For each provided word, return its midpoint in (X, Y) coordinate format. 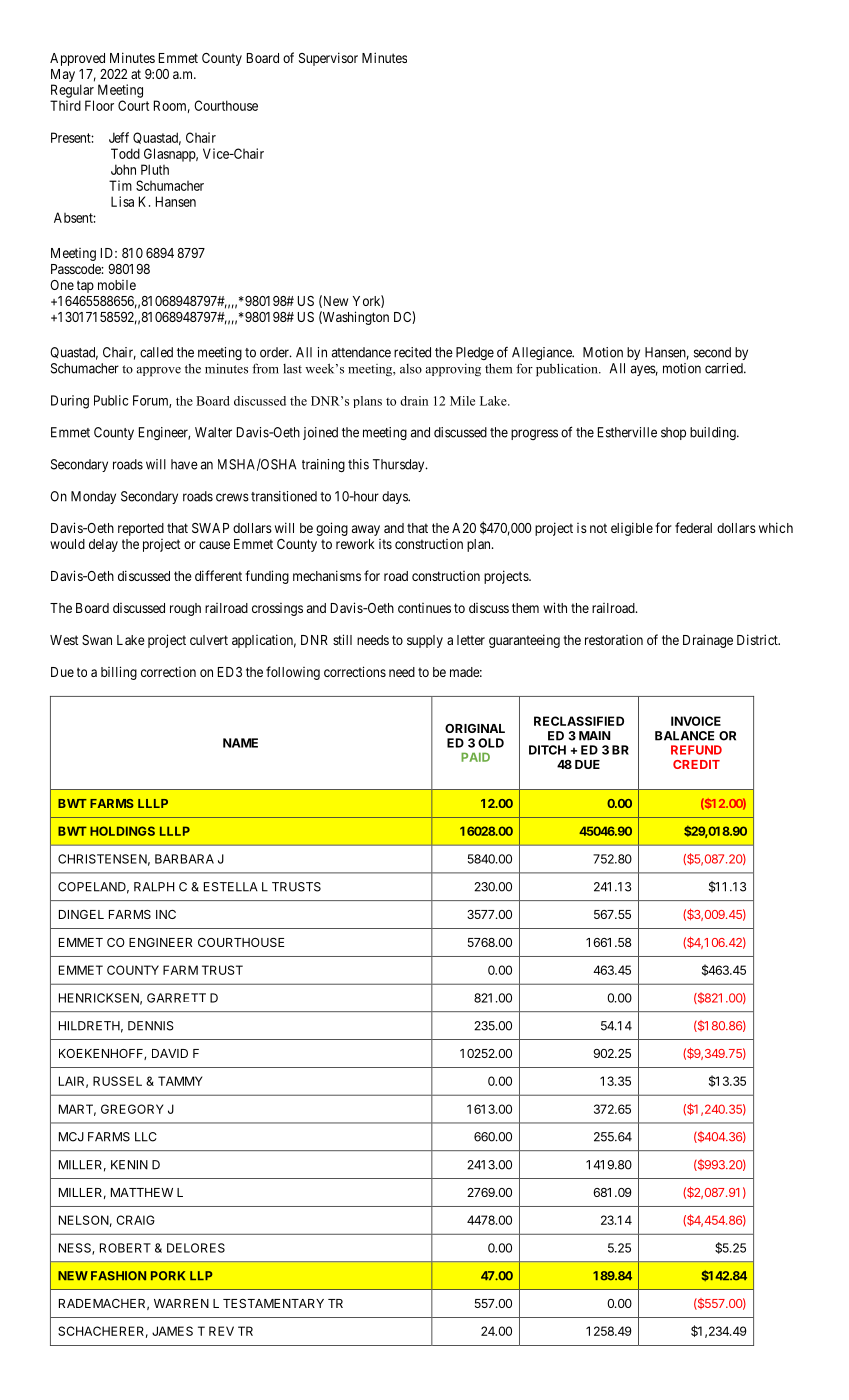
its (385, 544)
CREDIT (696, 764)
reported (141, 529)
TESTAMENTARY (273, 1303)
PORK (168, 1276)
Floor (99, 105)
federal (693, 527)
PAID (475, 757)
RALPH (154, 887)
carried (725, 368)
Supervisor (328, 59)
